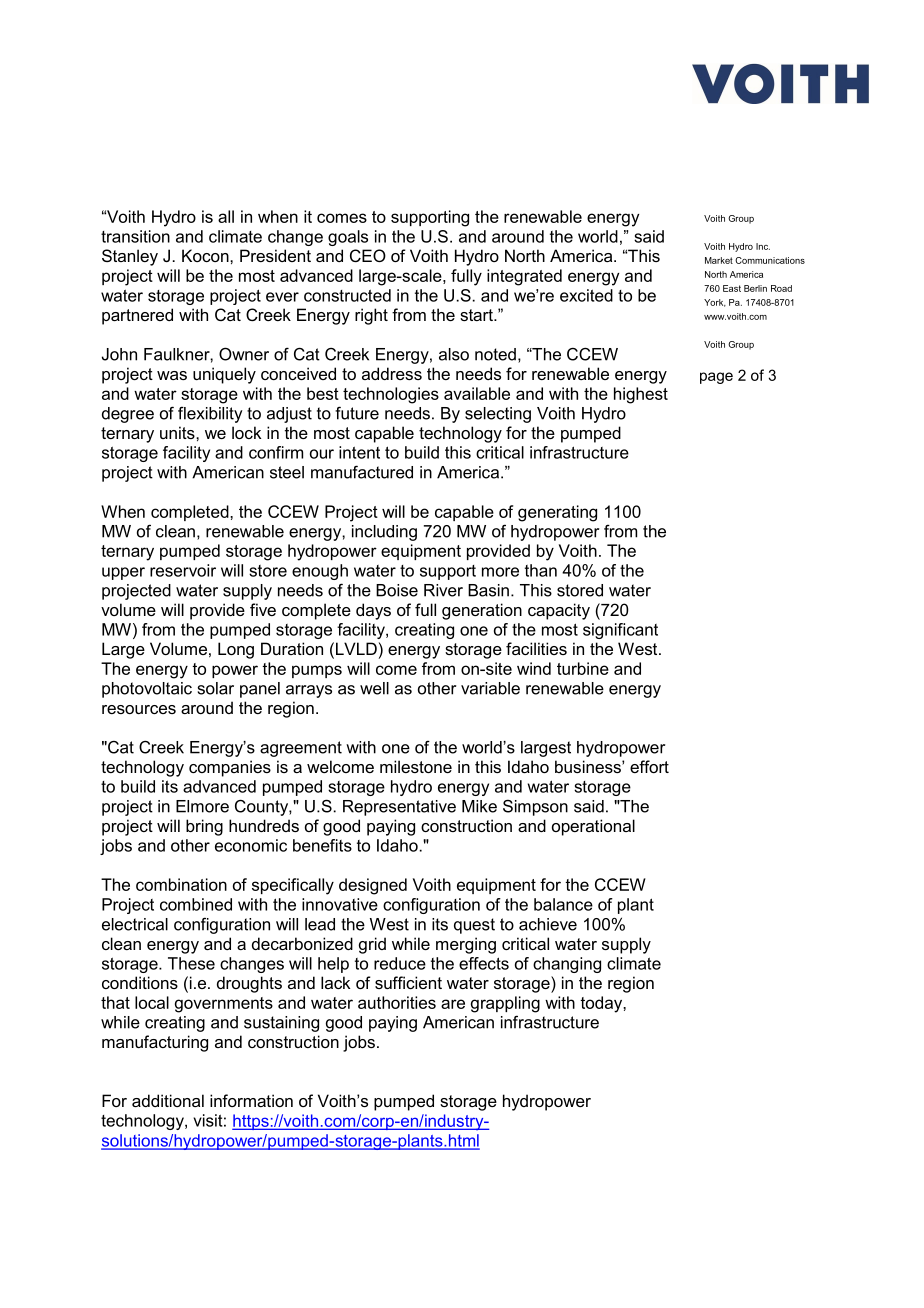 The image size is (924, 1308). Describe the element at coordinates (216, 688) in the page. I see `solar` at that location.
